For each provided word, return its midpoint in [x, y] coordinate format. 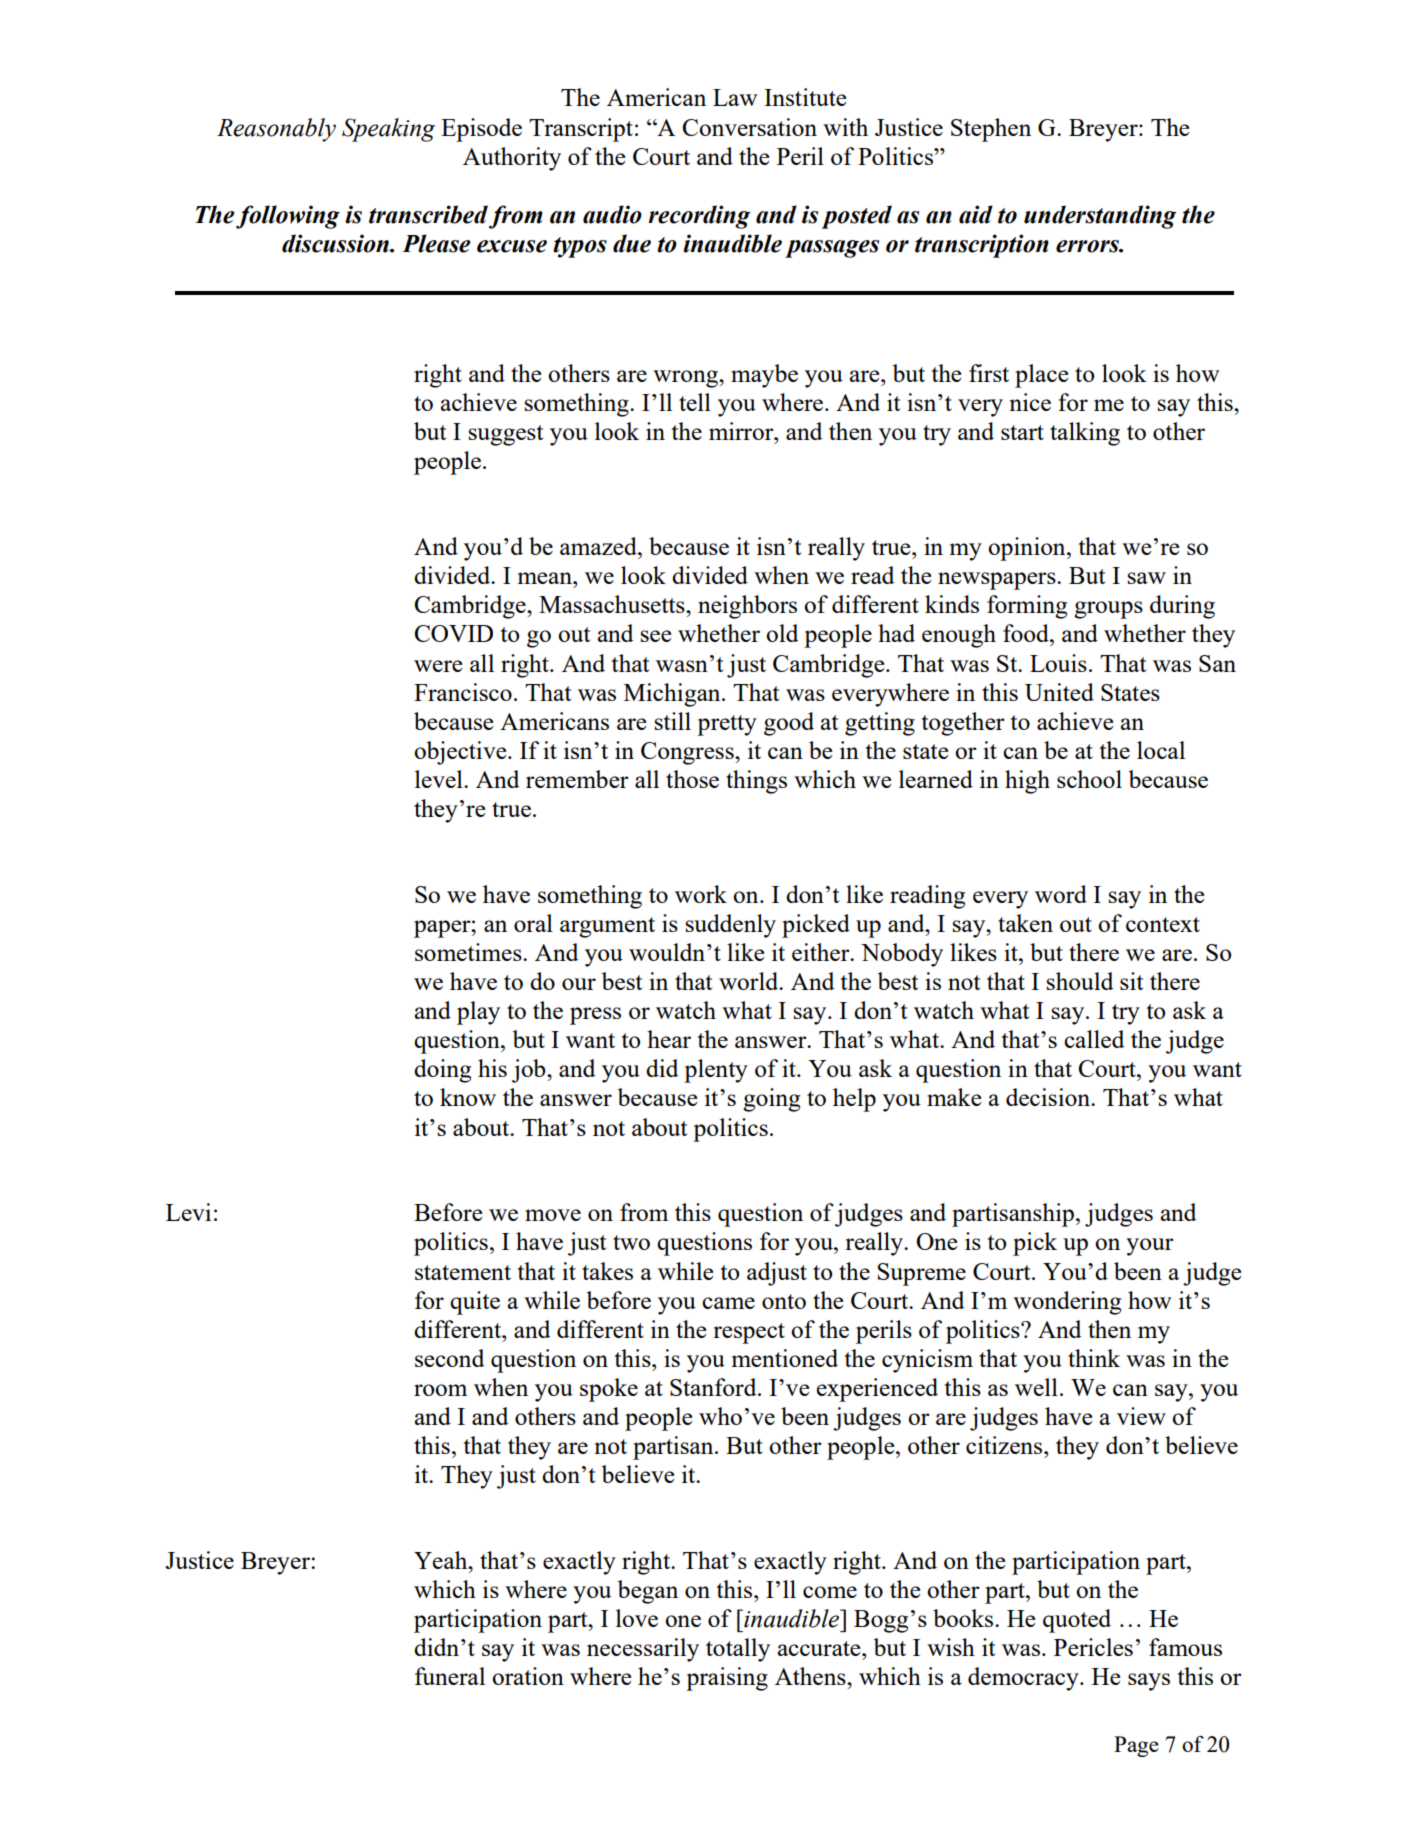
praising [727, 1679]
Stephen [991, 130]
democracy [1024, 1679]
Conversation [749, 127]
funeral [450, 1676]
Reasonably [276, 130]
